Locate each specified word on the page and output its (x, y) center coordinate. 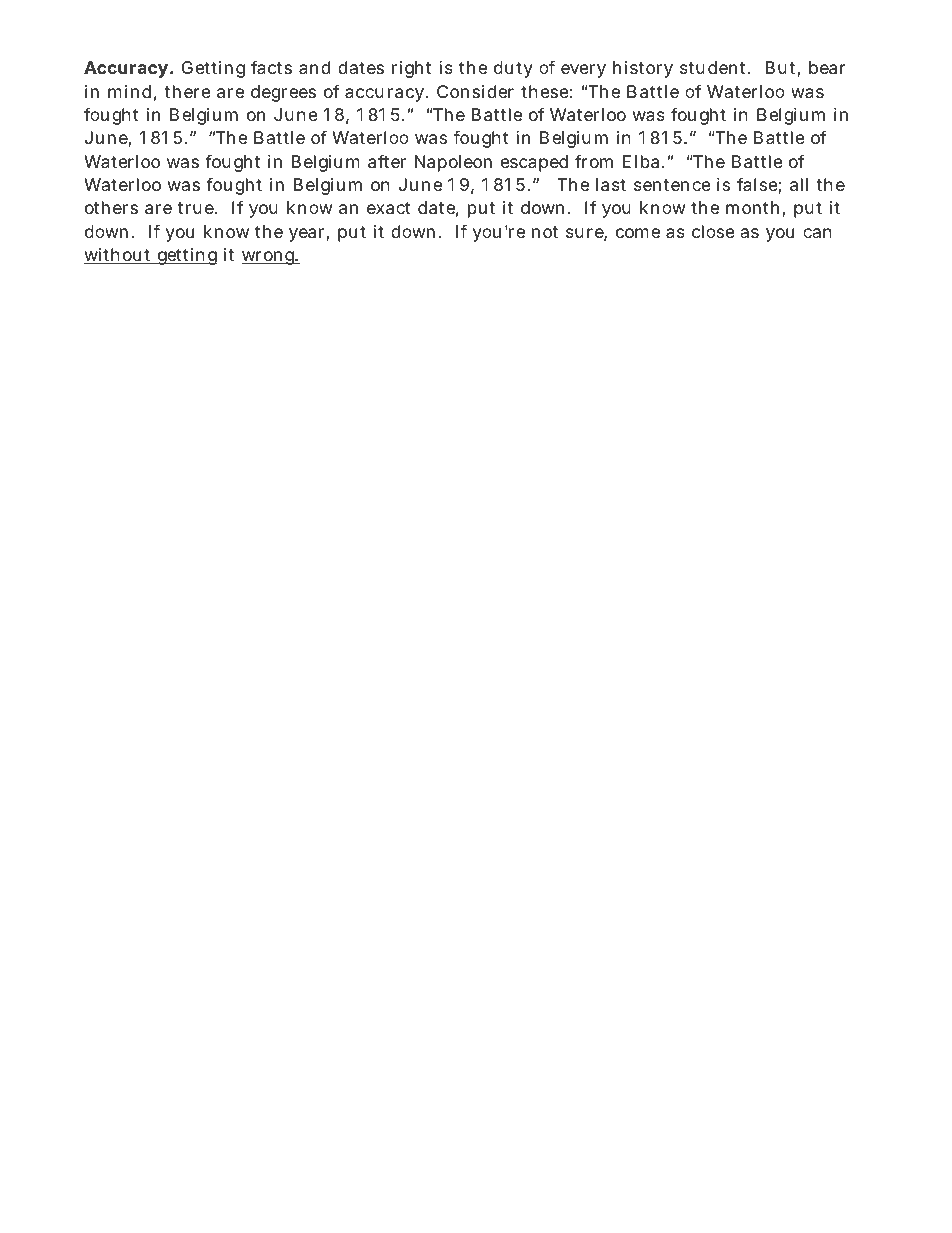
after (387, 161)
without (119, 256)
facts (271, 67)
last (611, 185)
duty (513, 69)
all (799, 185)
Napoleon (453, 163)
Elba (642, 162)
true (197, 208)
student (714, 67)
